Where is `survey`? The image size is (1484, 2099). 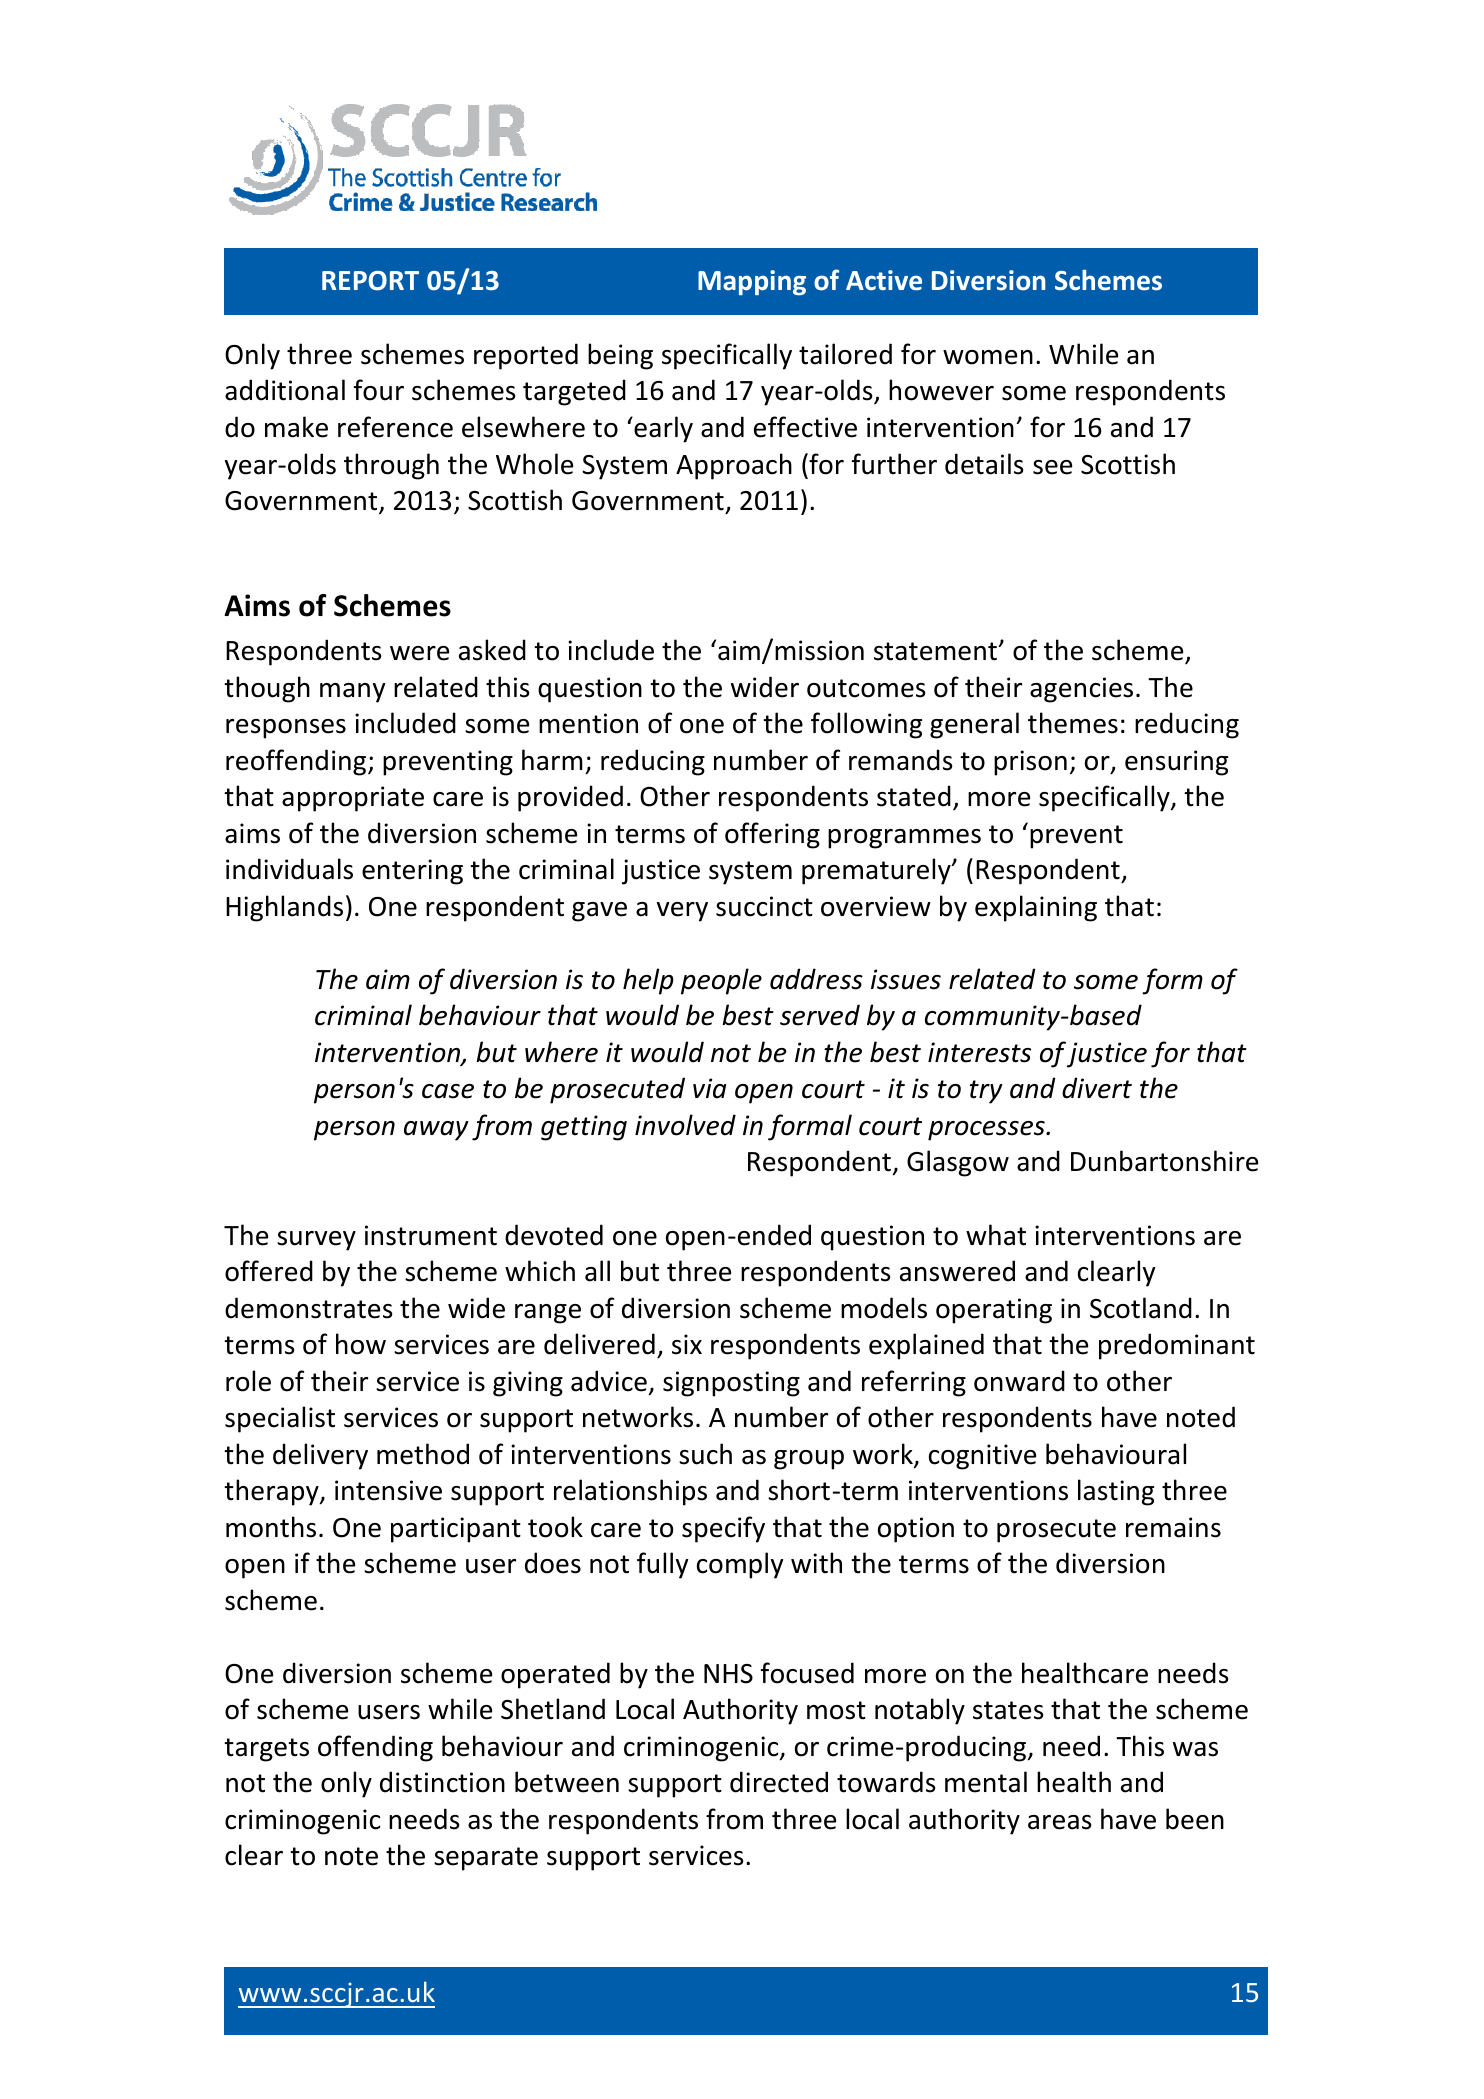 survey is located at coordinates (316, 1241).
